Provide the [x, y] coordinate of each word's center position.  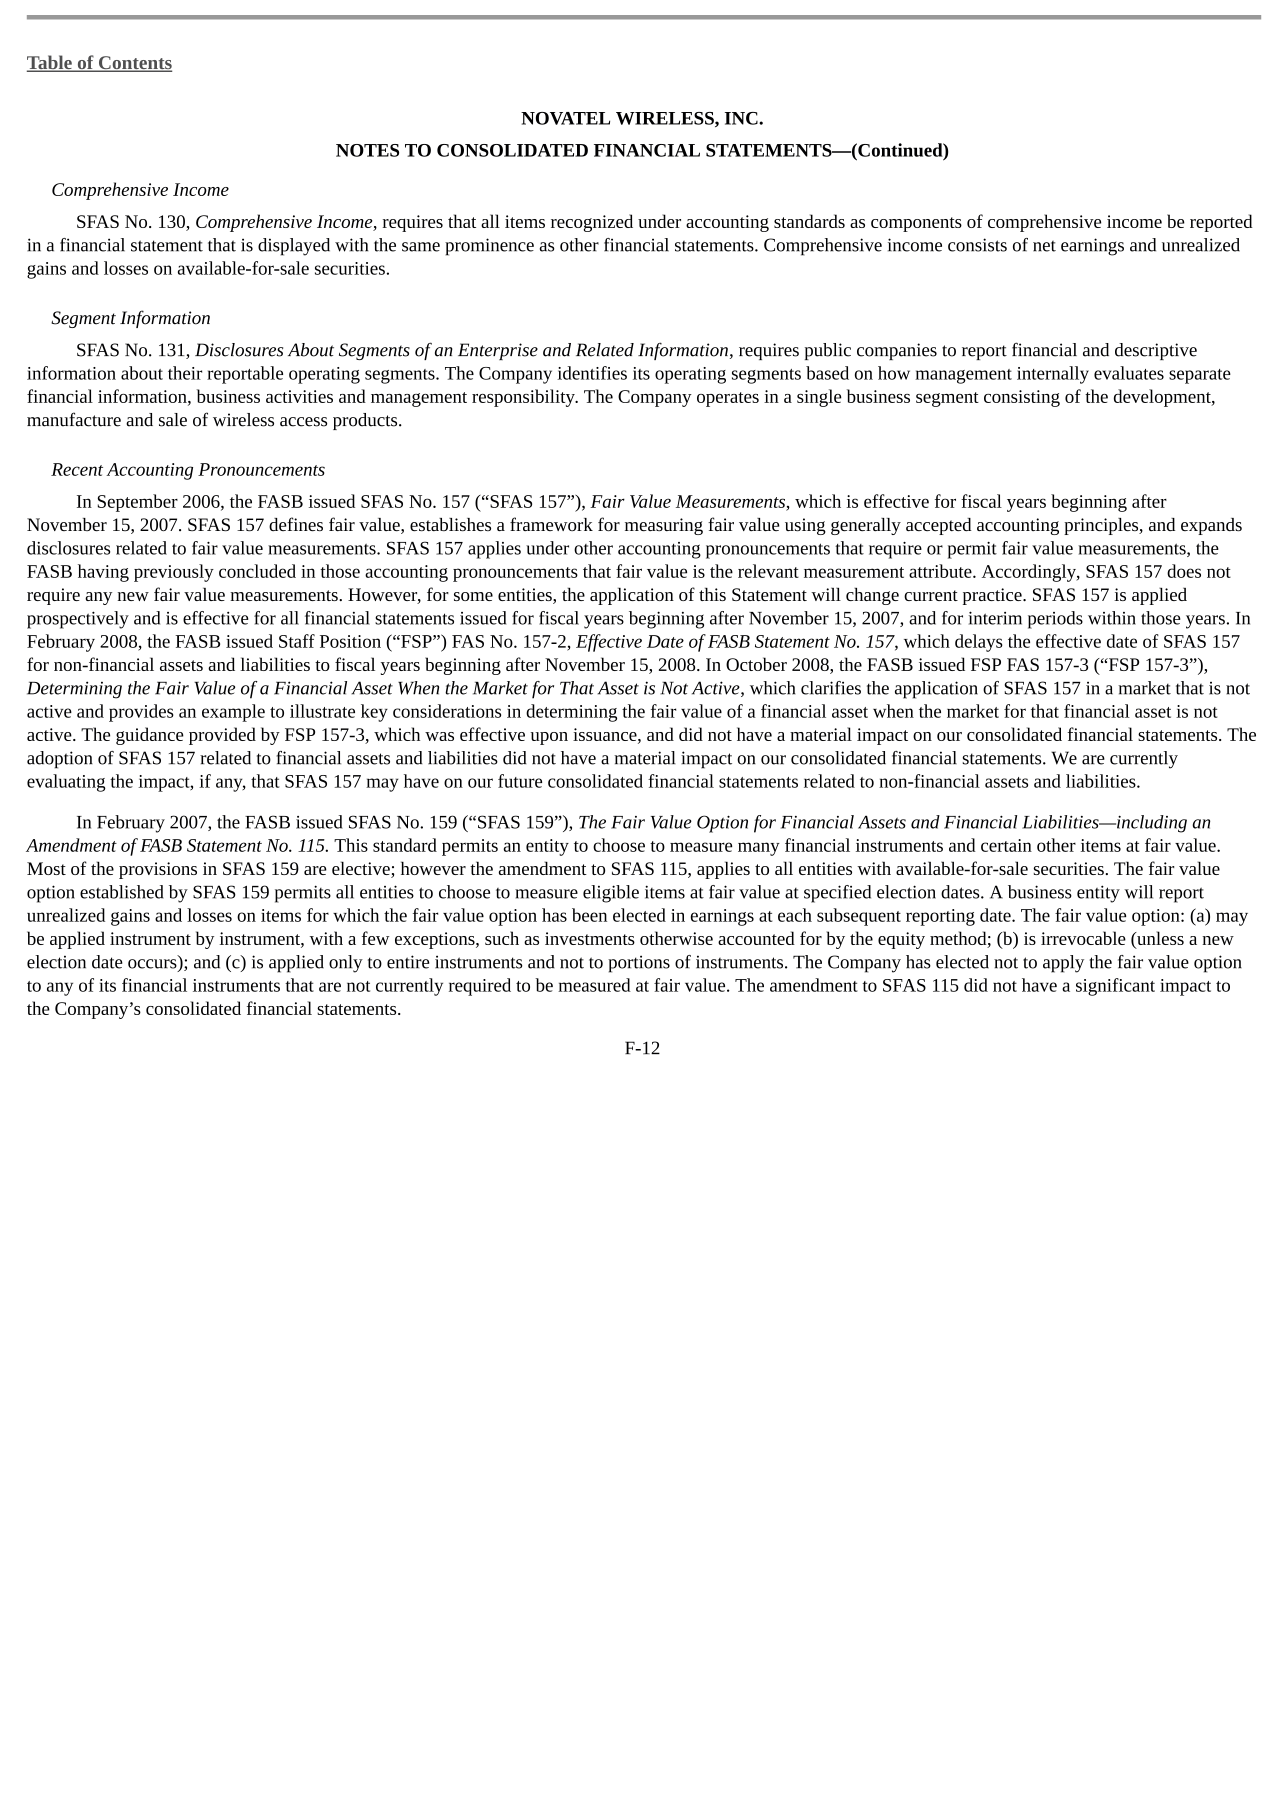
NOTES [367, 150]
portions [639, 964]
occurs [153, 965]
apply [1063, 964]
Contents [134, 64]
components [916, 224]
